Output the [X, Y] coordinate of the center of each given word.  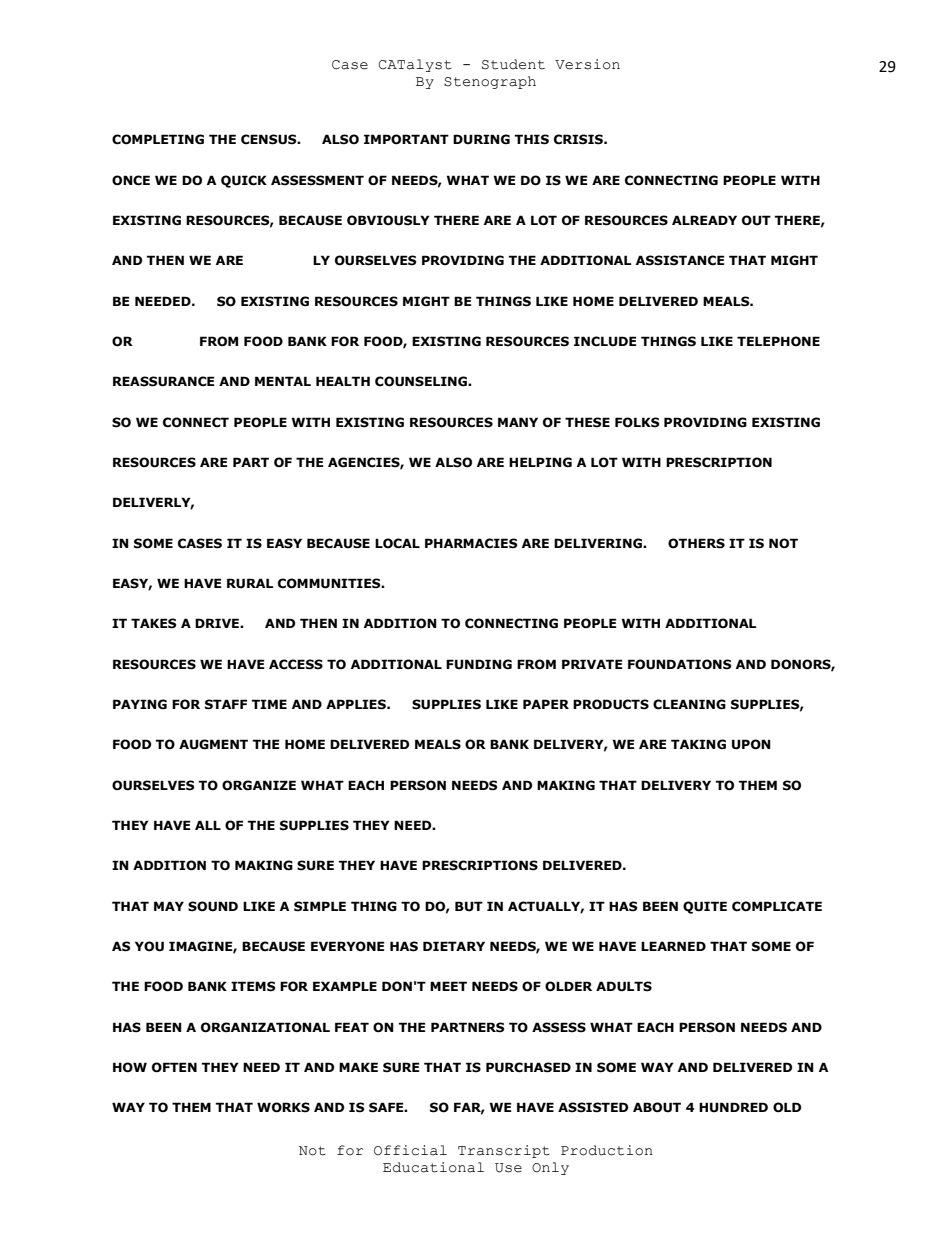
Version [587, 64]
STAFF [226, 704]
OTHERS [696, 543]
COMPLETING [158, 139]
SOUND [213, 906]
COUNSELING [422, 381]
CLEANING [689, 704]
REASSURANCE [164, 381]
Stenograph [490, 82]
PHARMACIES [471, 543]
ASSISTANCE [680, 260]
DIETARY [454, 946]
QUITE [705, 907]
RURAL [250, 583]
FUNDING [479, 664]
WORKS [283, 1107]
